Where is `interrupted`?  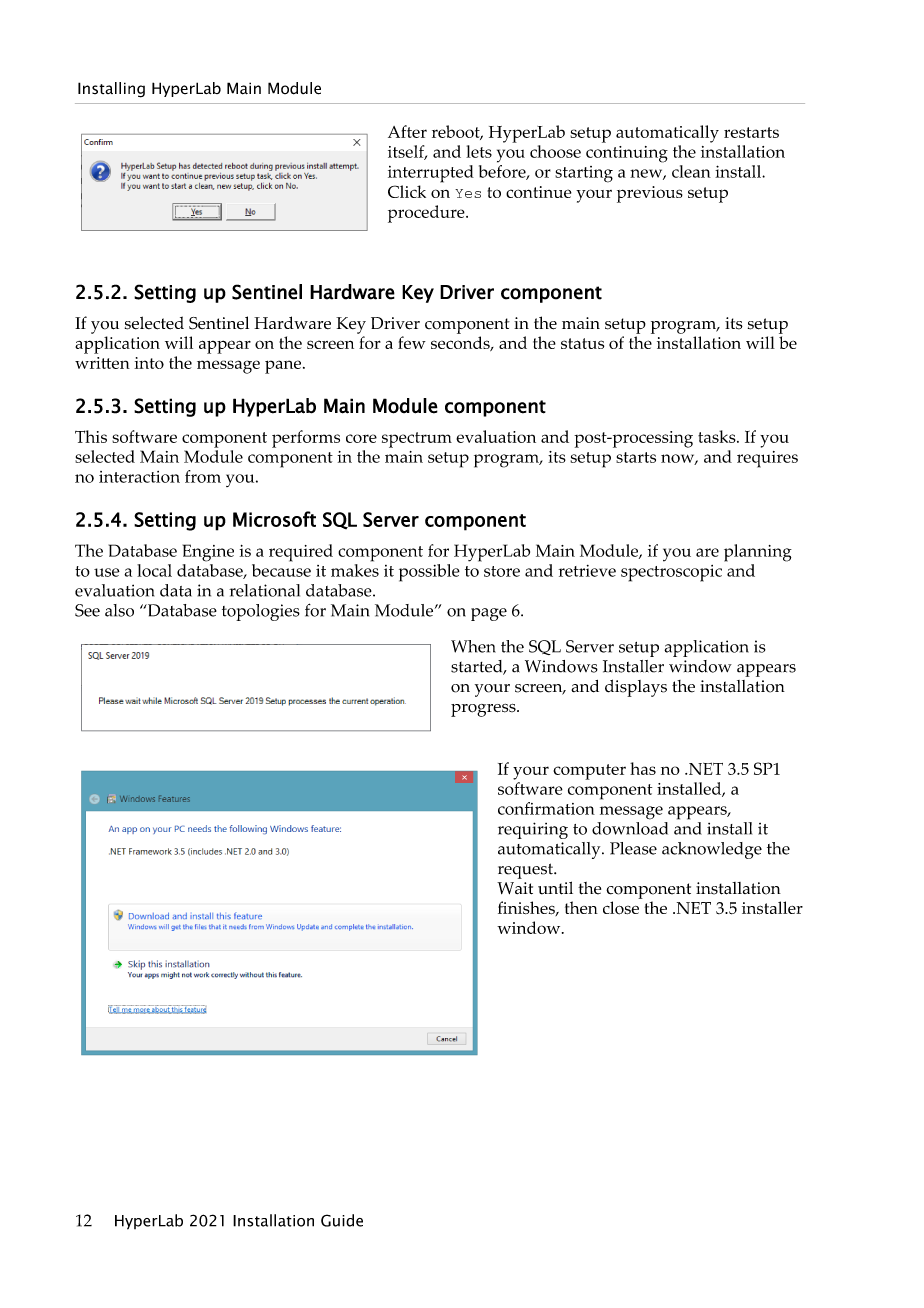 interrupted is located at coordinates (431, 174).
